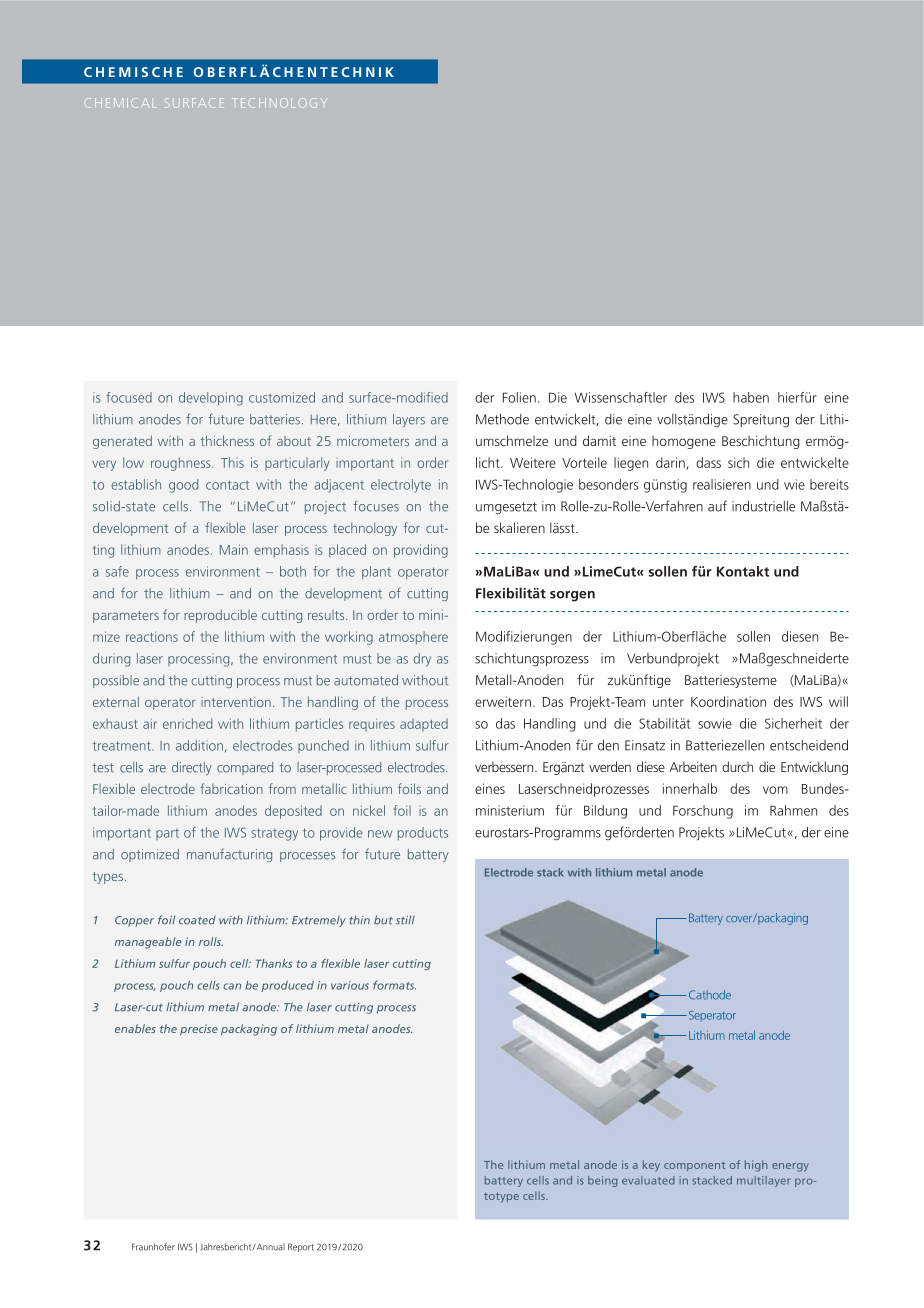 This screenshot has width=924, height=1308. What do you see at coordinates (280, 103) in the screenshot?
I see `TECHNOLOGY` at bounding box center [280, 103].
